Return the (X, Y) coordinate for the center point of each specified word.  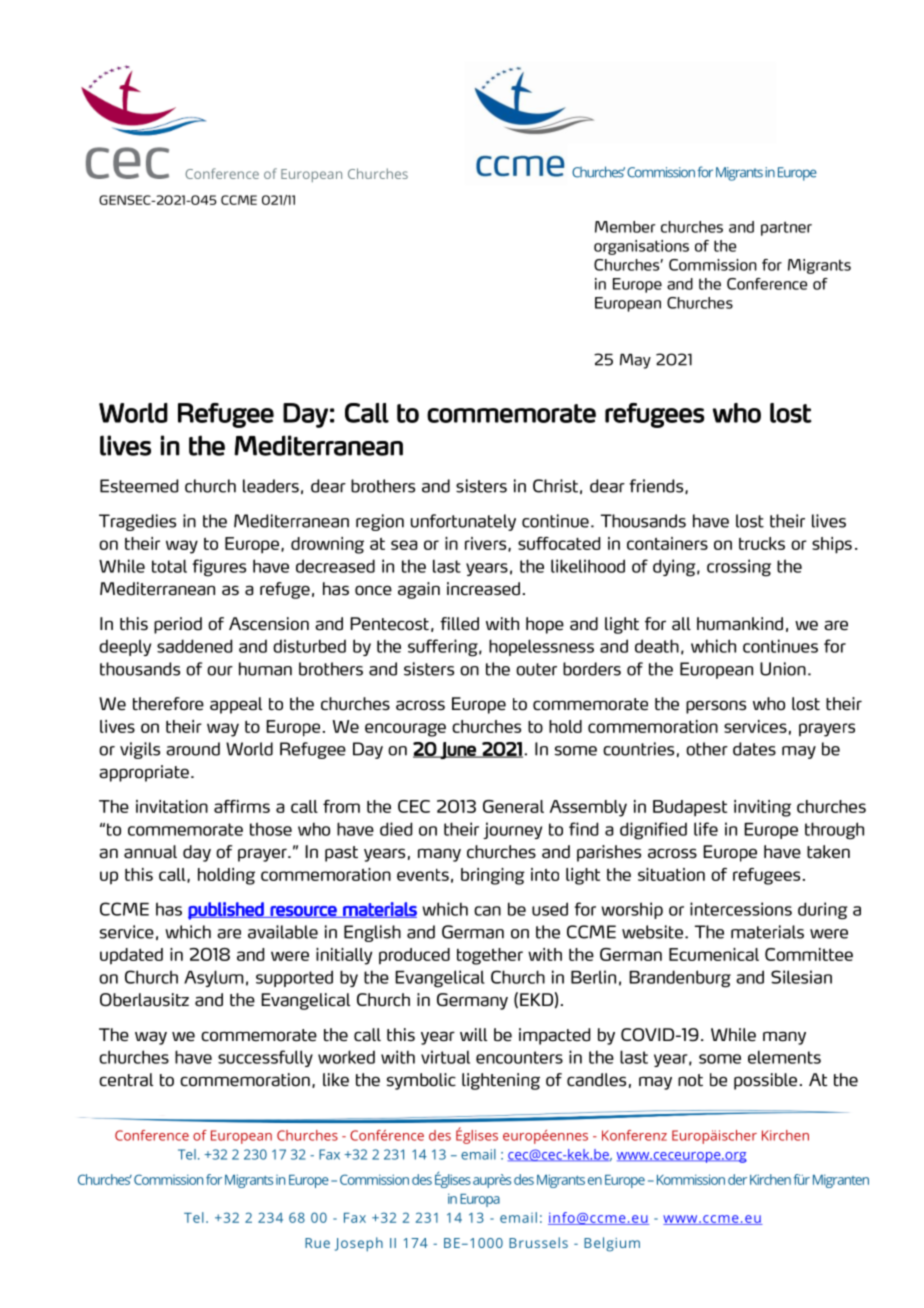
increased (483, 589)
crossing (739, 568)
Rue (317, 1243)
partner (786, 228)
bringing (493, 876)
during (823, 911)
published (227, 911)
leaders (271, 486)
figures (219, 568)
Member (625, 227)
